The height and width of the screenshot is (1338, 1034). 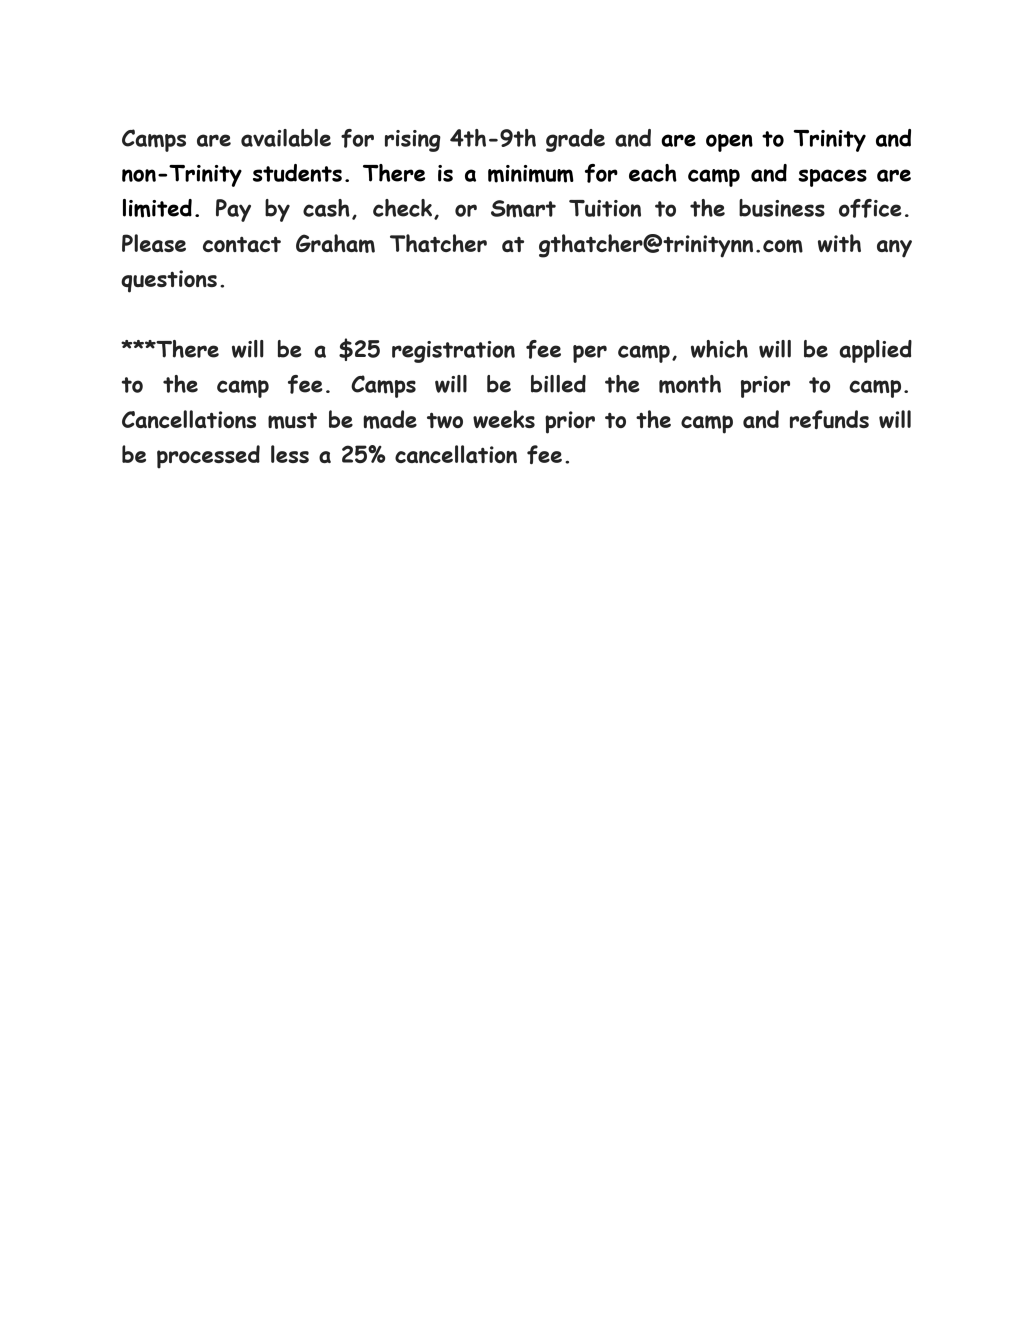 What do you see at coordinates (729, 143) in the screenshot?
I see `open` at bounding box center [729, 143].
